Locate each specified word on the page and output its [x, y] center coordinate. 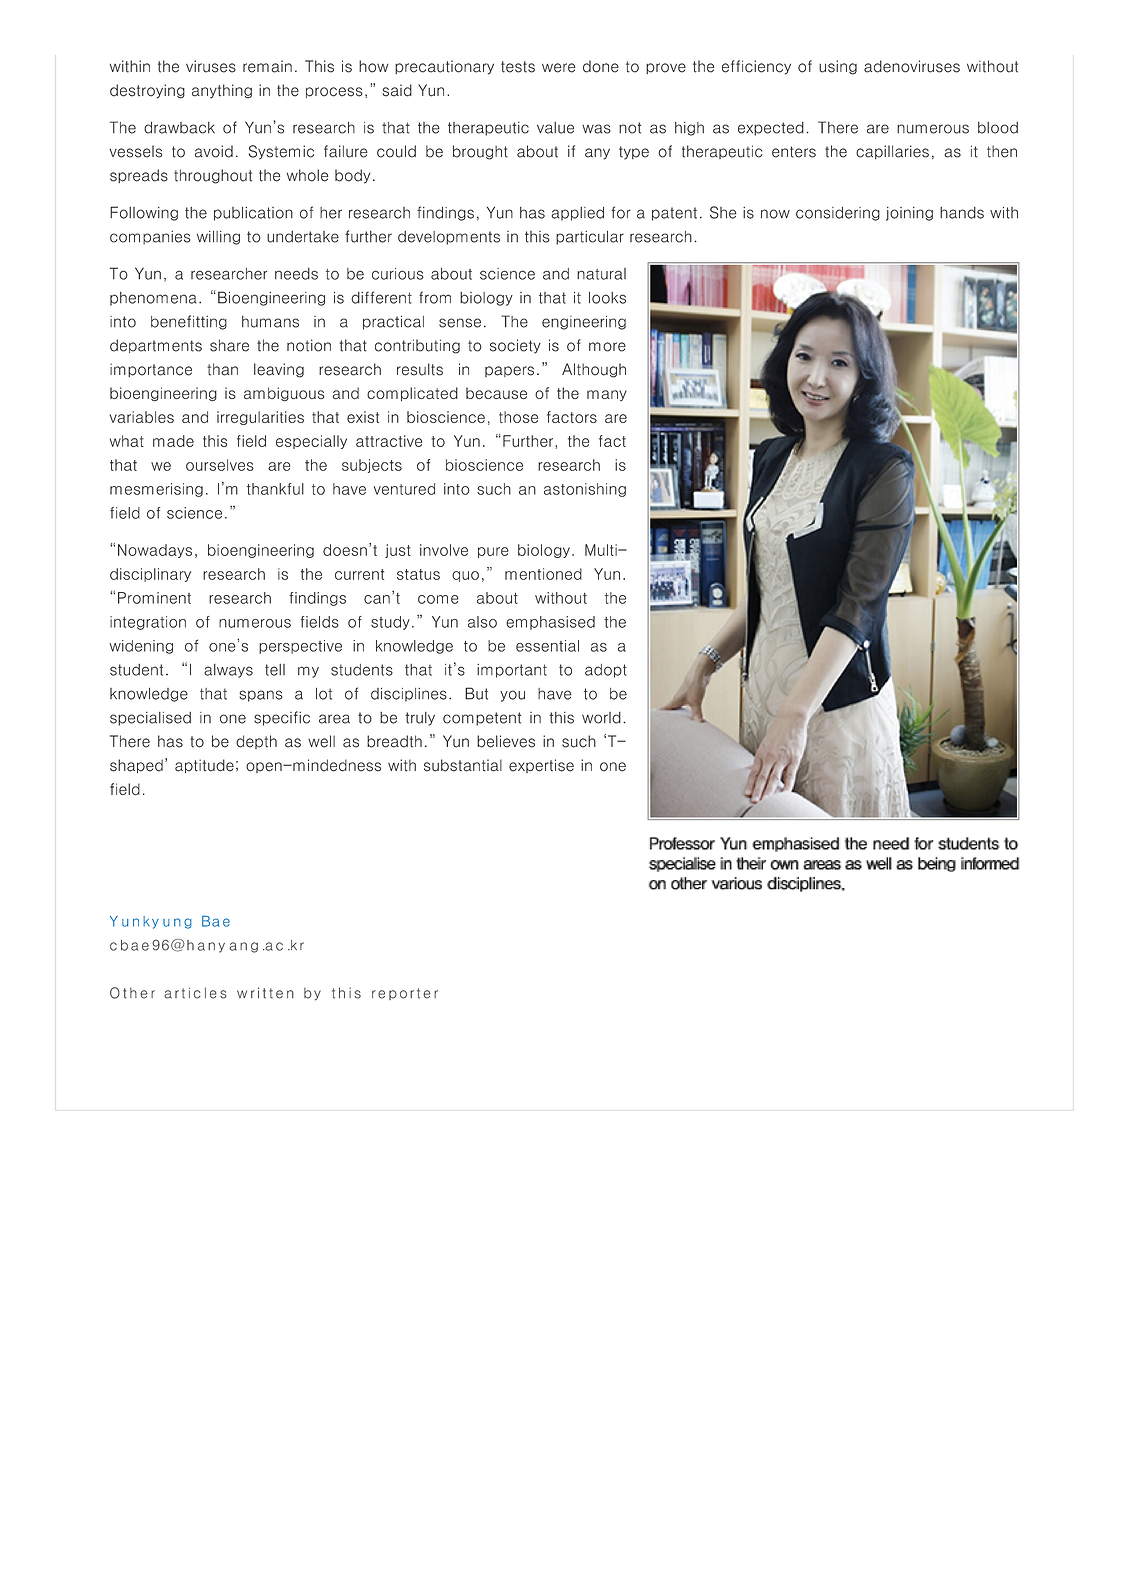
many [607, 395]
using [838, 67]
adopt [606, 671]
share [229, 345]
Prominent [154, 598]
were [559, 68]
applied [578, 214]
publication [253, 214]
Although [594, 370]
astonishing [585, 490]
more [607, 347]
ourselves [220, 465]
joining [909, 214]
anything [222, 91]
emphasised [550, 623]
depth [256, 742]
